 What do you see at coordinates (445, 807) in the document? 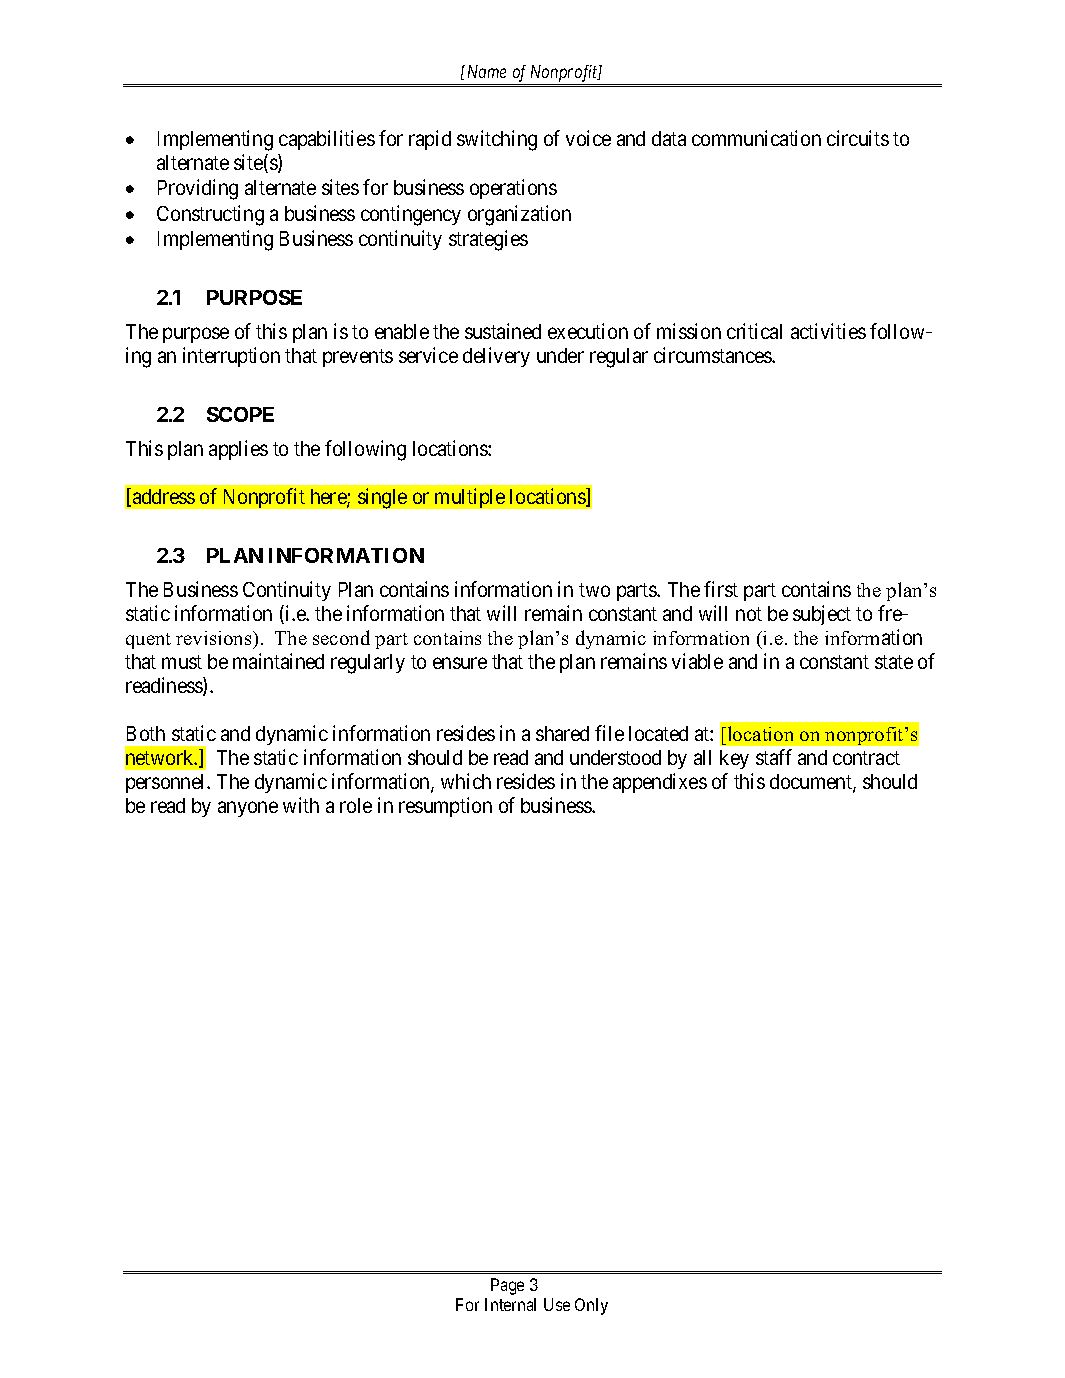
I see `resumption` at bounding box center [445, 807].
